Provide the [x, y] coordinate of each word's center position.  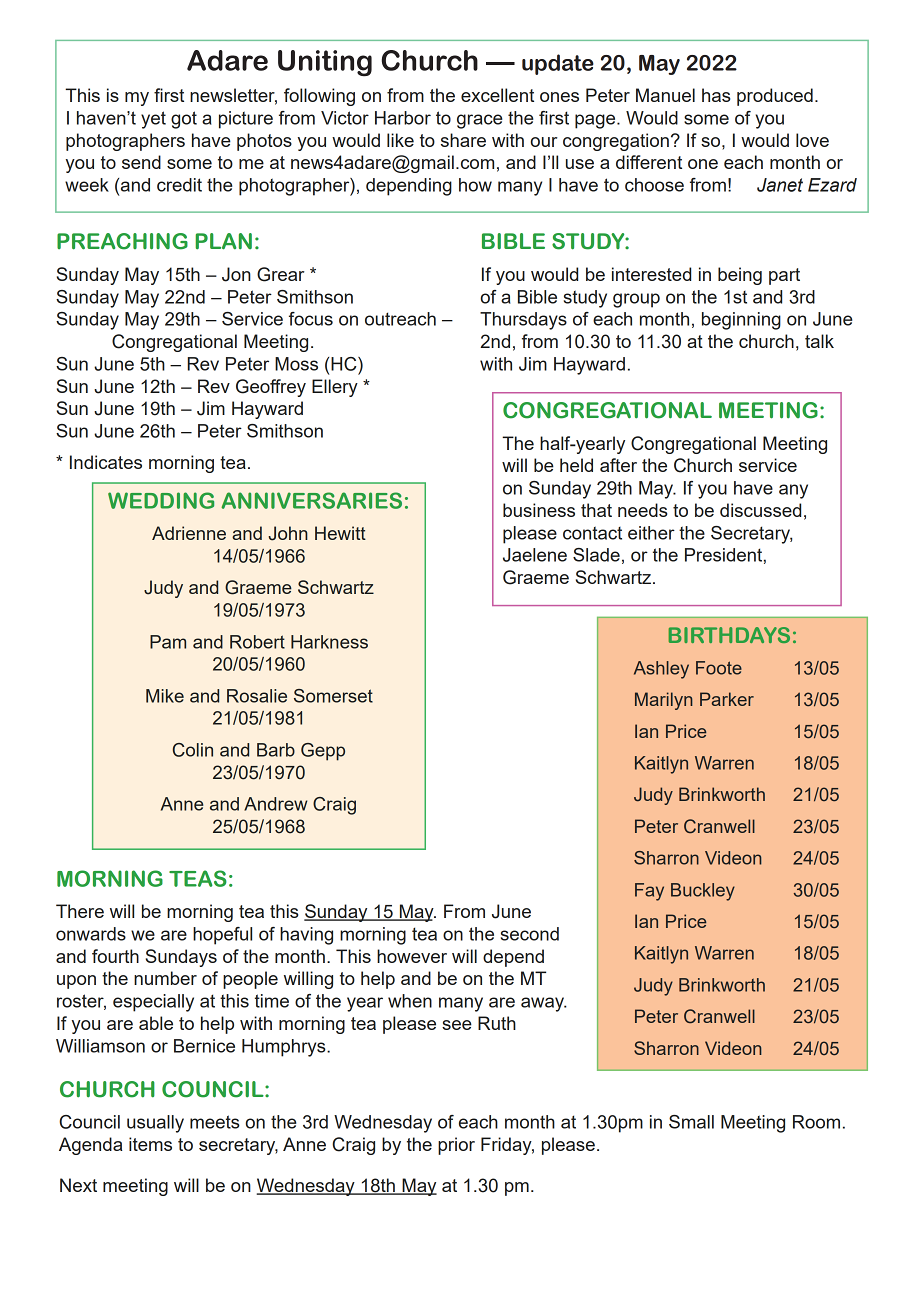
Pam [168, 642]
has [716, 95]
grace [480, 121]
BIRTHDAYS [729, 635]
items [150, 1144]
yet [153, 120]
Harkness [329, 642]
